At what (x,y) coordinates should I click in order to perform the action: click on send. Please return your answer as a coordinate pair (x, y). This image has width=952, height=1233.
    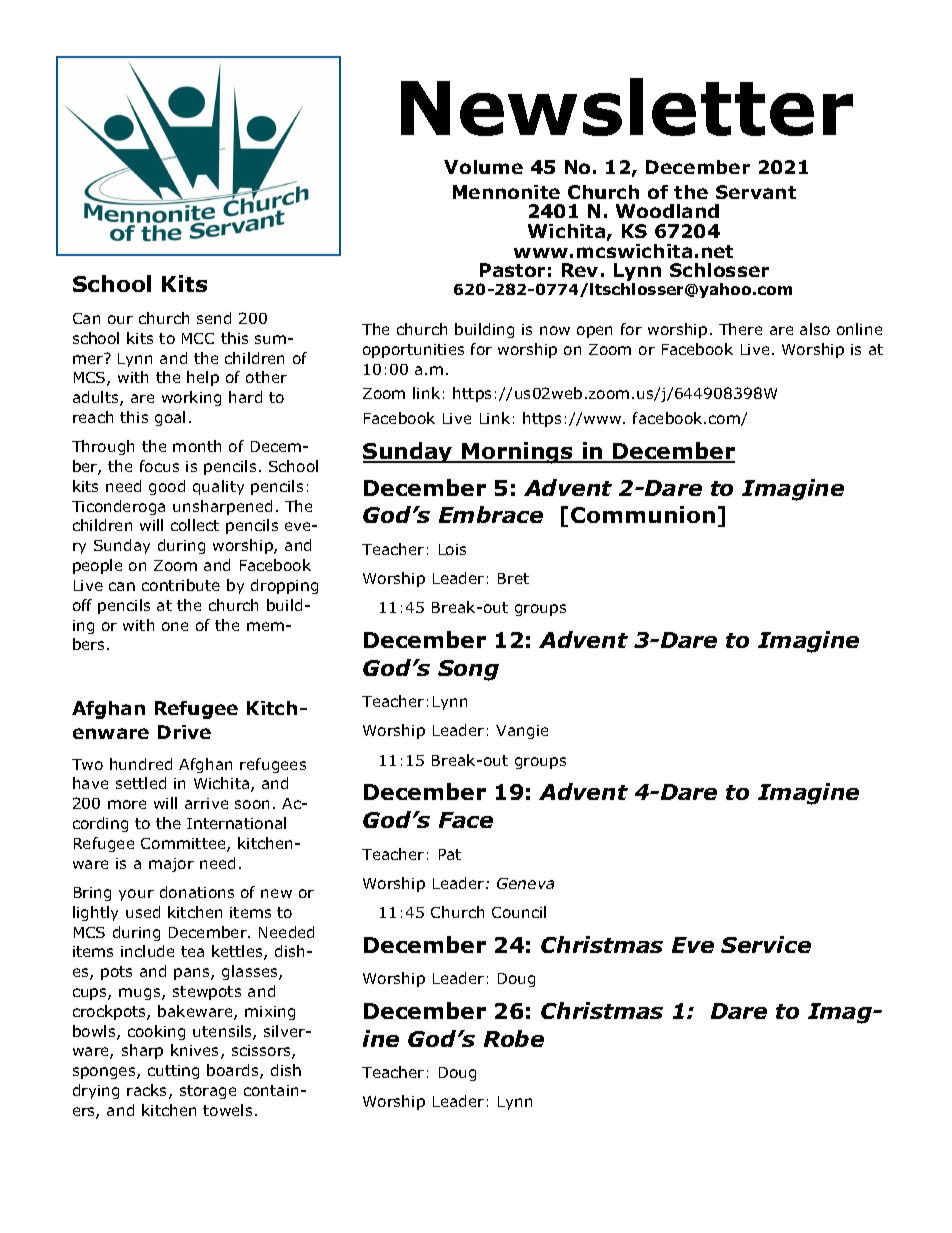
    Looking at the image, I should click on (214, 318).
